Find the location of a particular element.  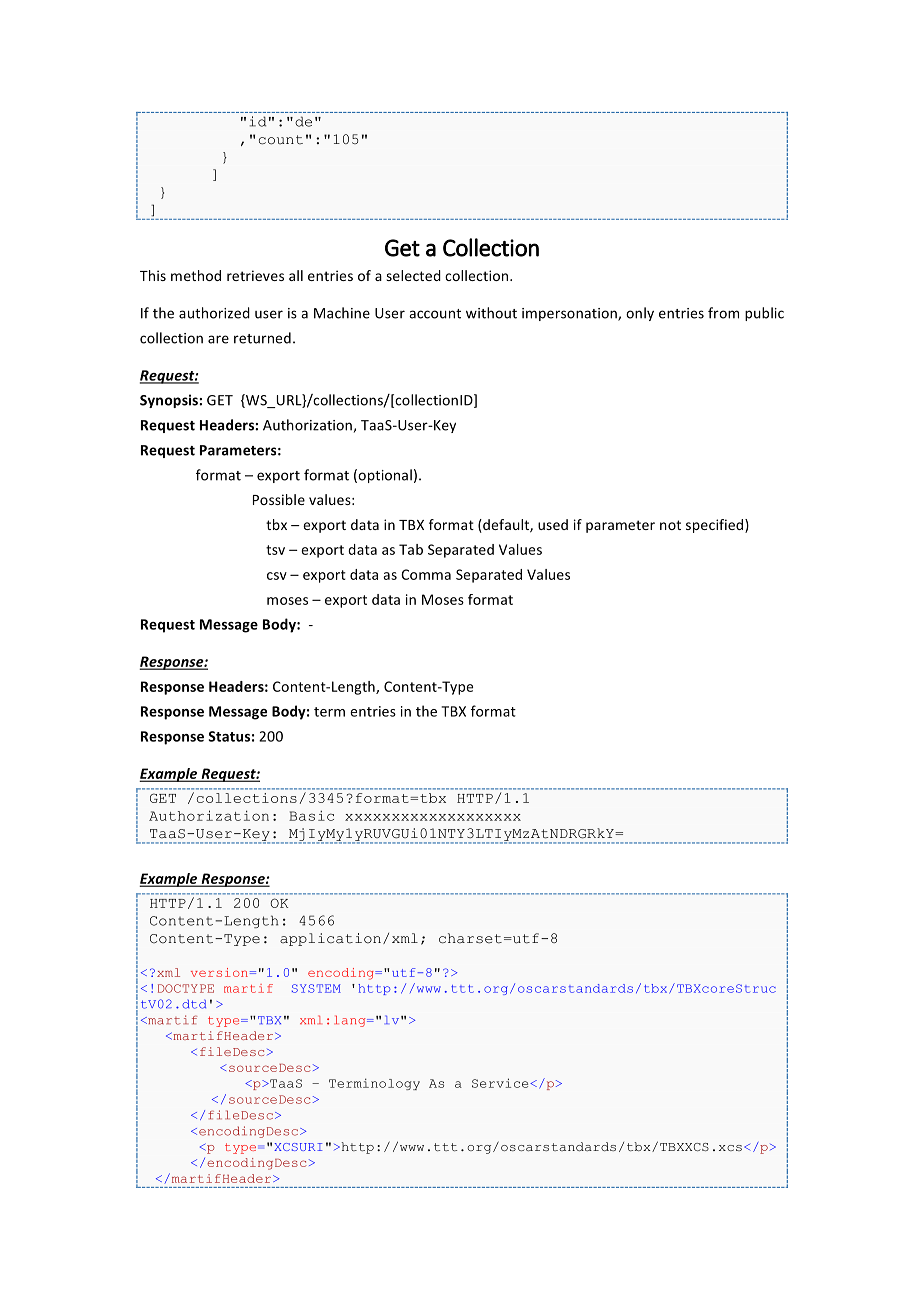

Tab is located at coordinates (411, 549).
